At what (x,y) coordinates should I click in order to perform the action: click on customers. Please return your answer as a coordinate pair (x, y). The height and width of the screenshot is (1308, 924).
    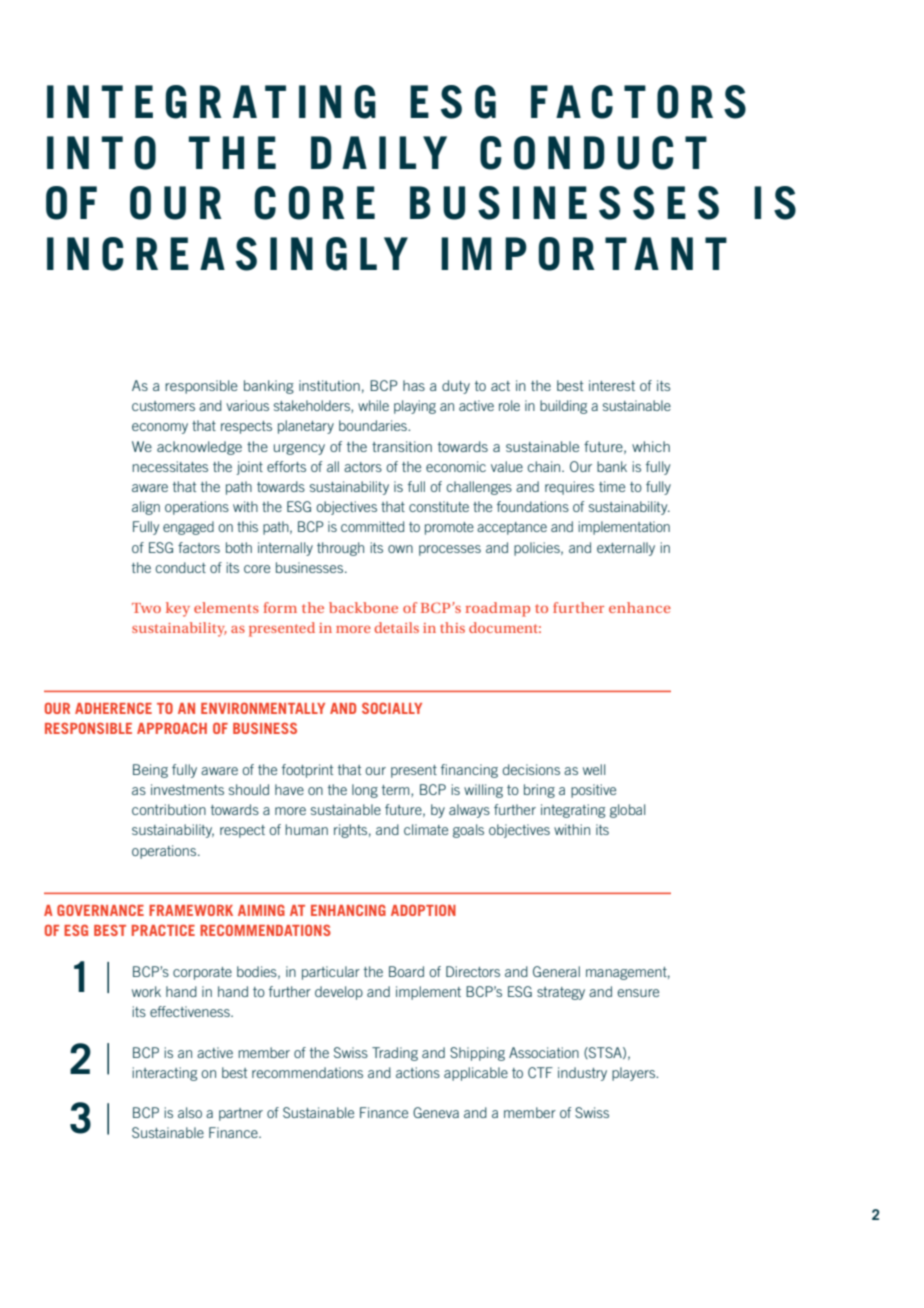
    Looking at the image, I should click on (163, 406).
